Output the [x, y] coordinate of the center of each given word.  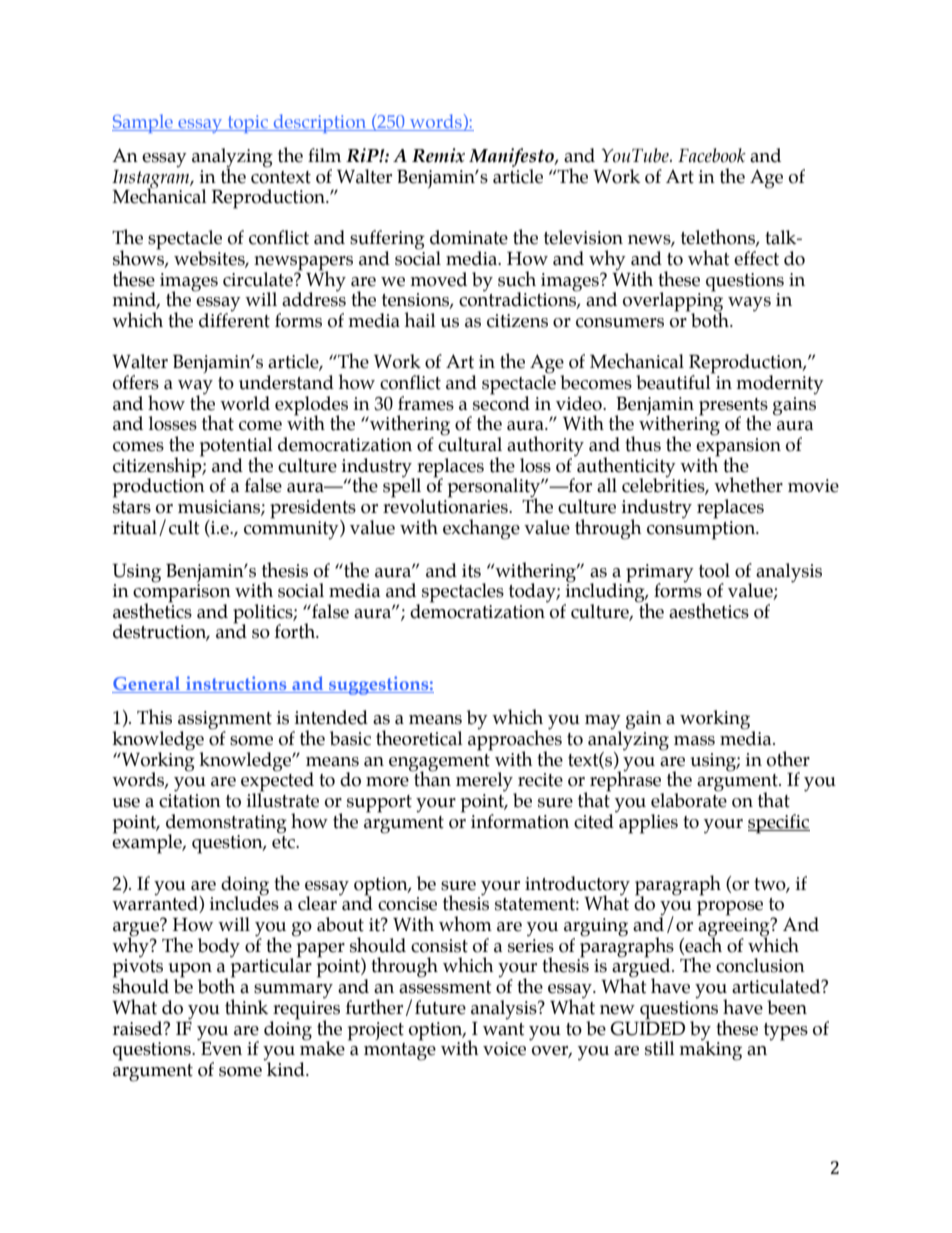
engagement [439, 763]
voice [504, 1049]
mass [694, 741]
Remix [438, 155]
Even [221, 1049]
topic [248, 124]
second [501, 402]
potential [236, 448]
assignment [225, 721]
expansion [738, 448]
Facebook [712, 155]
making [710, 1050]
